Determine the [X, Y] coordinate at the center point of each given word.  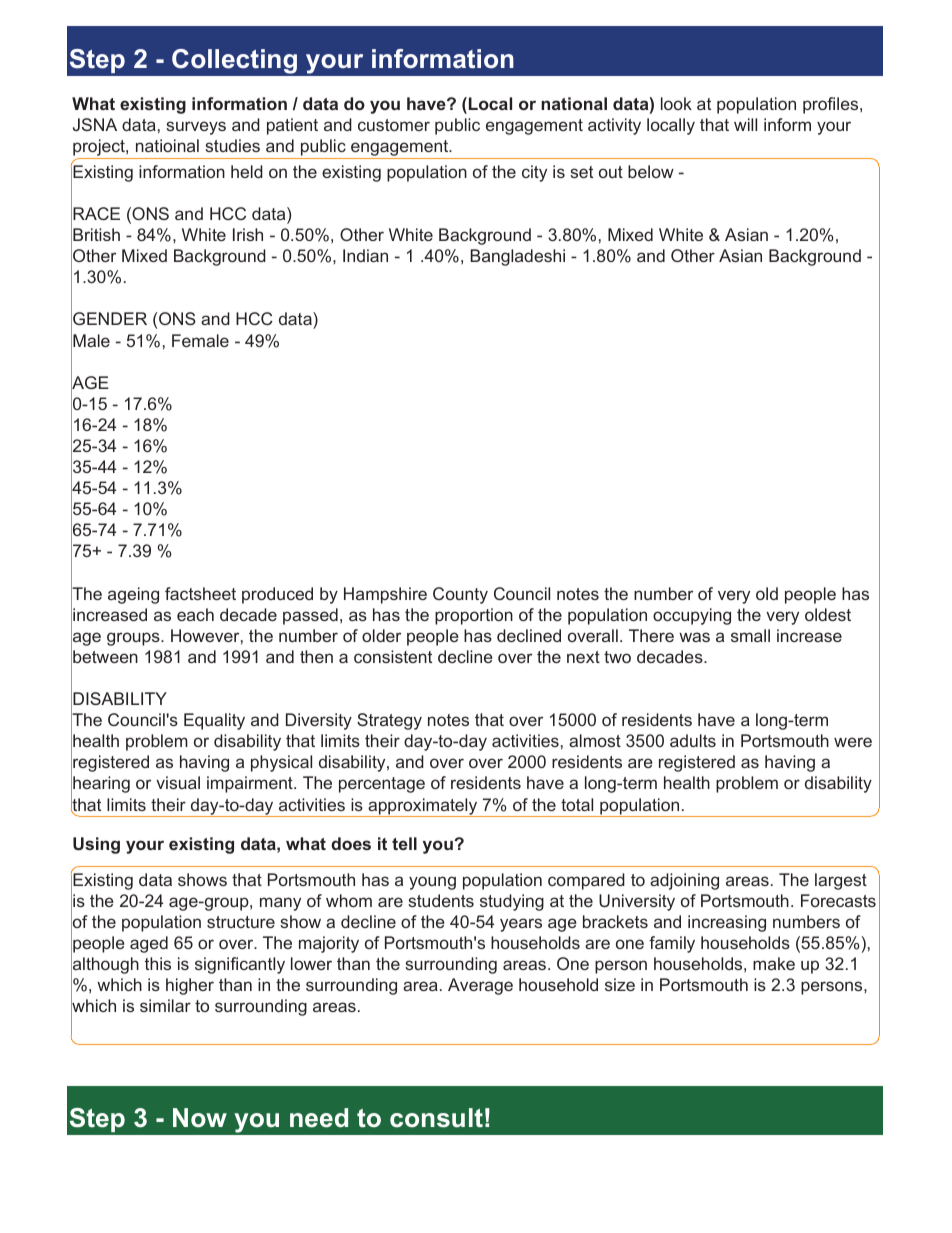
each [195, 614]
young [432, 883]
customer [394, 125]
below [651, 171]
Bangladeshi [517, 257]
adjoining [684, 881]
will [745, 124]
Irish [248, 234]
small [750, 635]
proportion [474, 616]
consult [436, 1118]
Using [96, 845]
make [774, 963]
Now [200, 1118]
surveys [196, 128]
